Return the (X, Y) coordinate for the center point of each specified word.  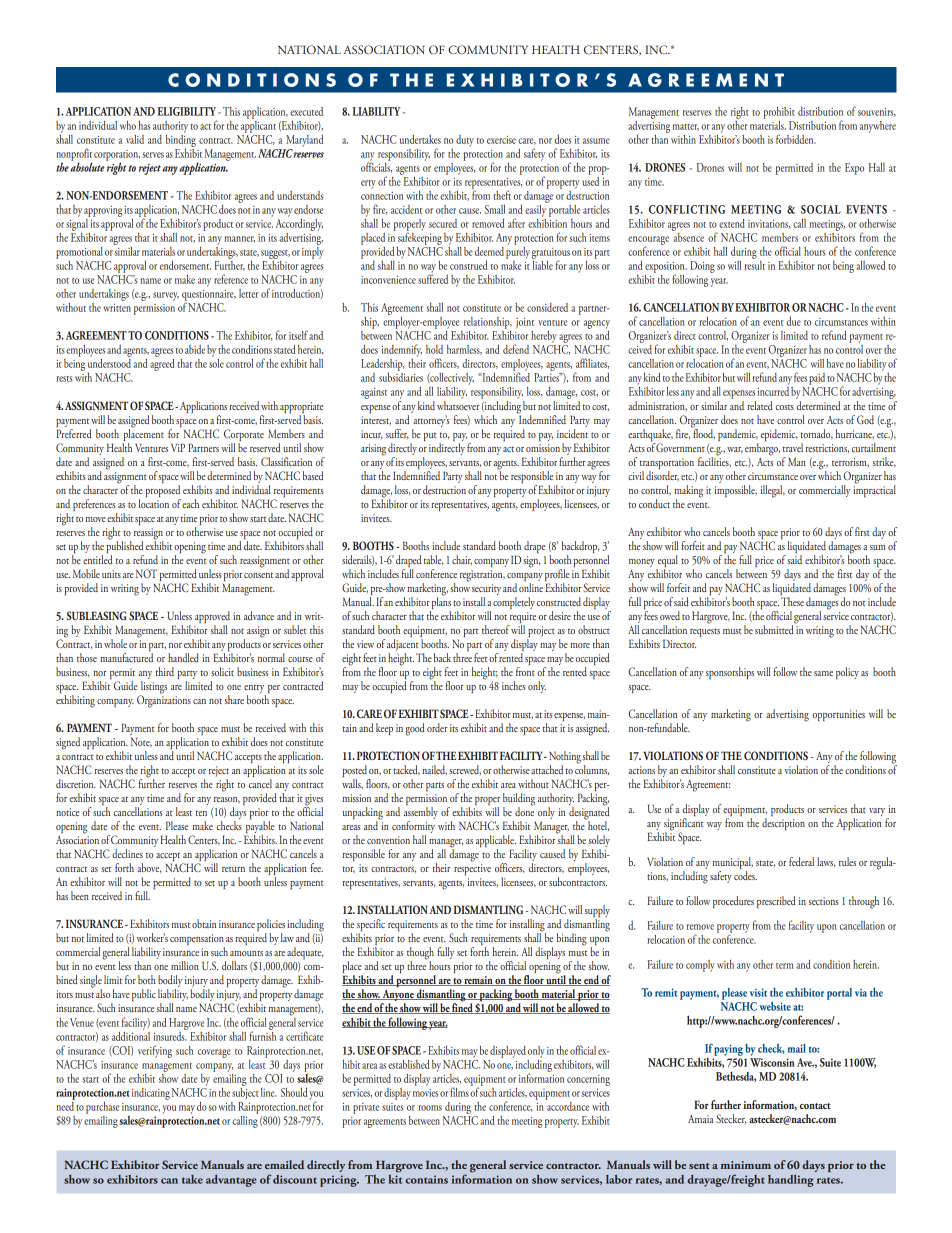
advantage (231, 1181)
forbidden (796, 139)
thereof (496, 629)
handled (183, 657)
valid (135, 139)
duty (465, 141)
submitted (775, 628)
